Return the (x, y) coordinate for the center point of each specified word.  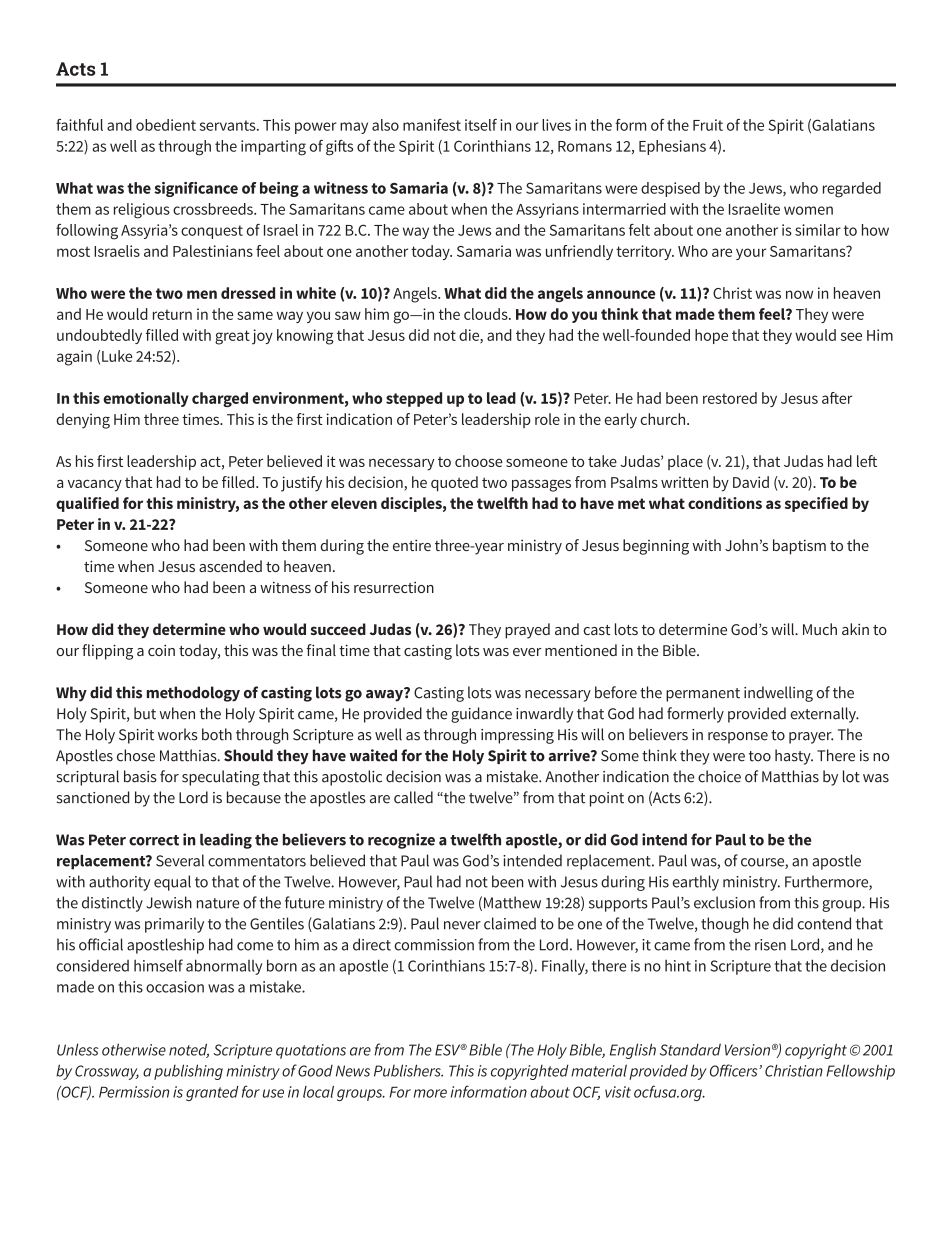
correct (154, 840)
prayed (527, 631)
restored (730, 398)
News (353, 1071)
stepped (414, 399)
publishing (188, 1072)
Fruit (708, 125)
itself (481, 125)
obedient (166, 125)
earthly (695, 883)
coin (161, 650)
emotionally (146, 399)
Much (820, 629)
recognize (401, 841)
